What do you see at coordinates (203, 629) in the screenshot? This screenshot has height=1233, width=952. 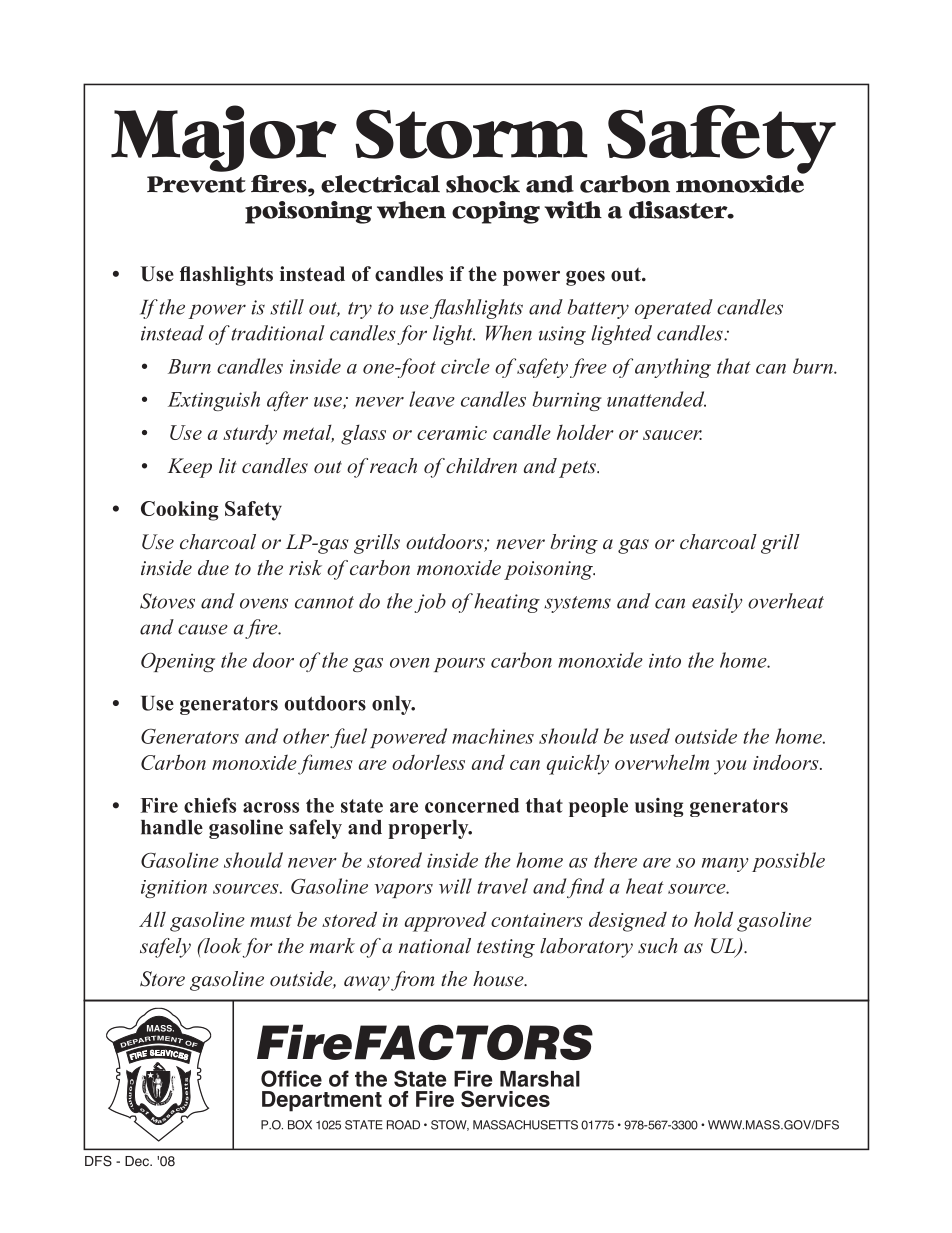 I see `cause` at bounding box center [203, 629].
